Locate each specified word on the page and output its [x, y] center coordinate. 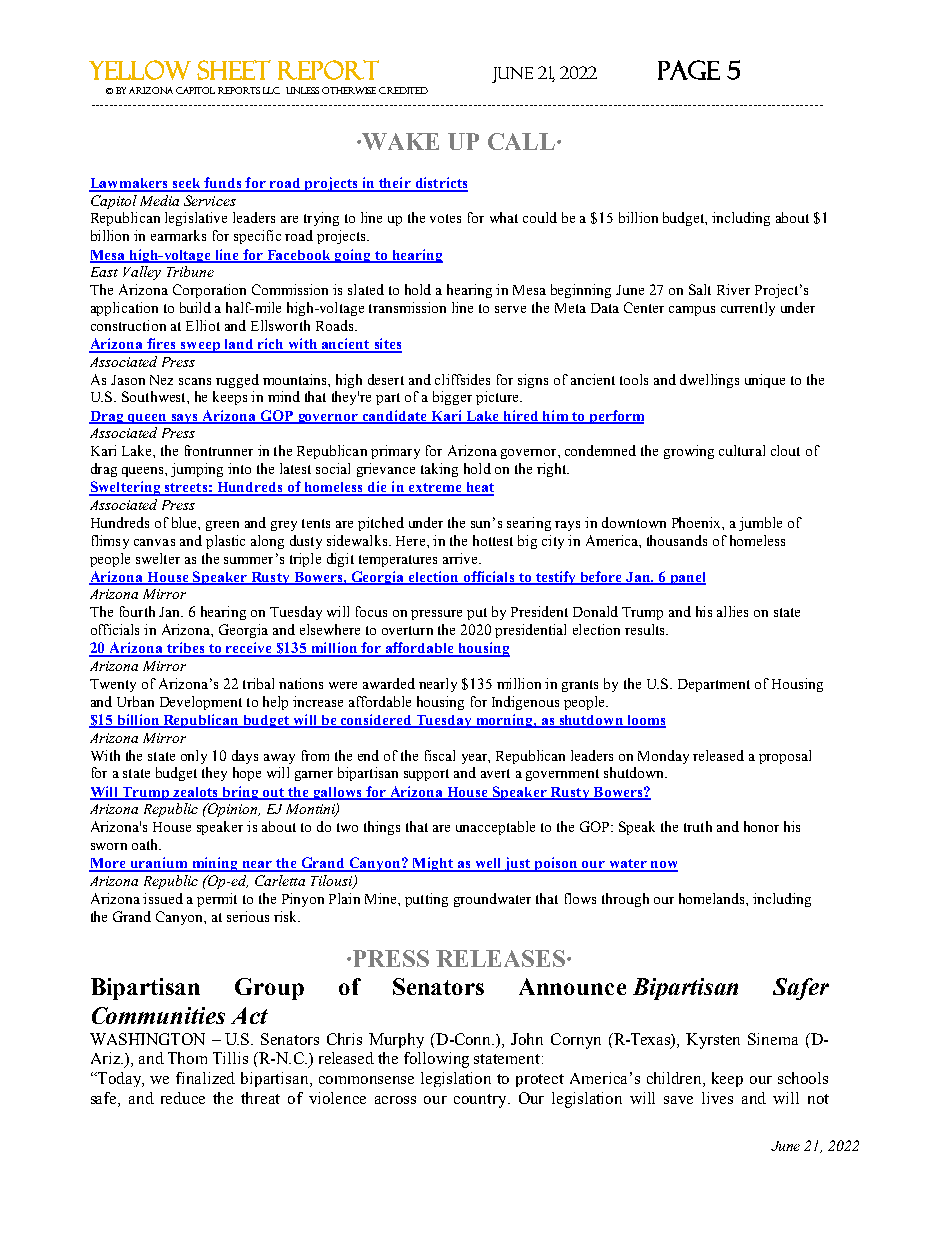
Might [432, 864]
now [663, 866]
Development [201, 703]
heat [479, 488]
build [195, 307]
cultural [742, 450]
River [733, 289]
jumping [197, 470]
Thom [187, 1058]
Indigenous [525, 703]
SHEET [234, 70]
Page [689, 70]
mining [215, 864]
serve [510, 309]
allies [732, 611]
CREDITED [403, 90]
